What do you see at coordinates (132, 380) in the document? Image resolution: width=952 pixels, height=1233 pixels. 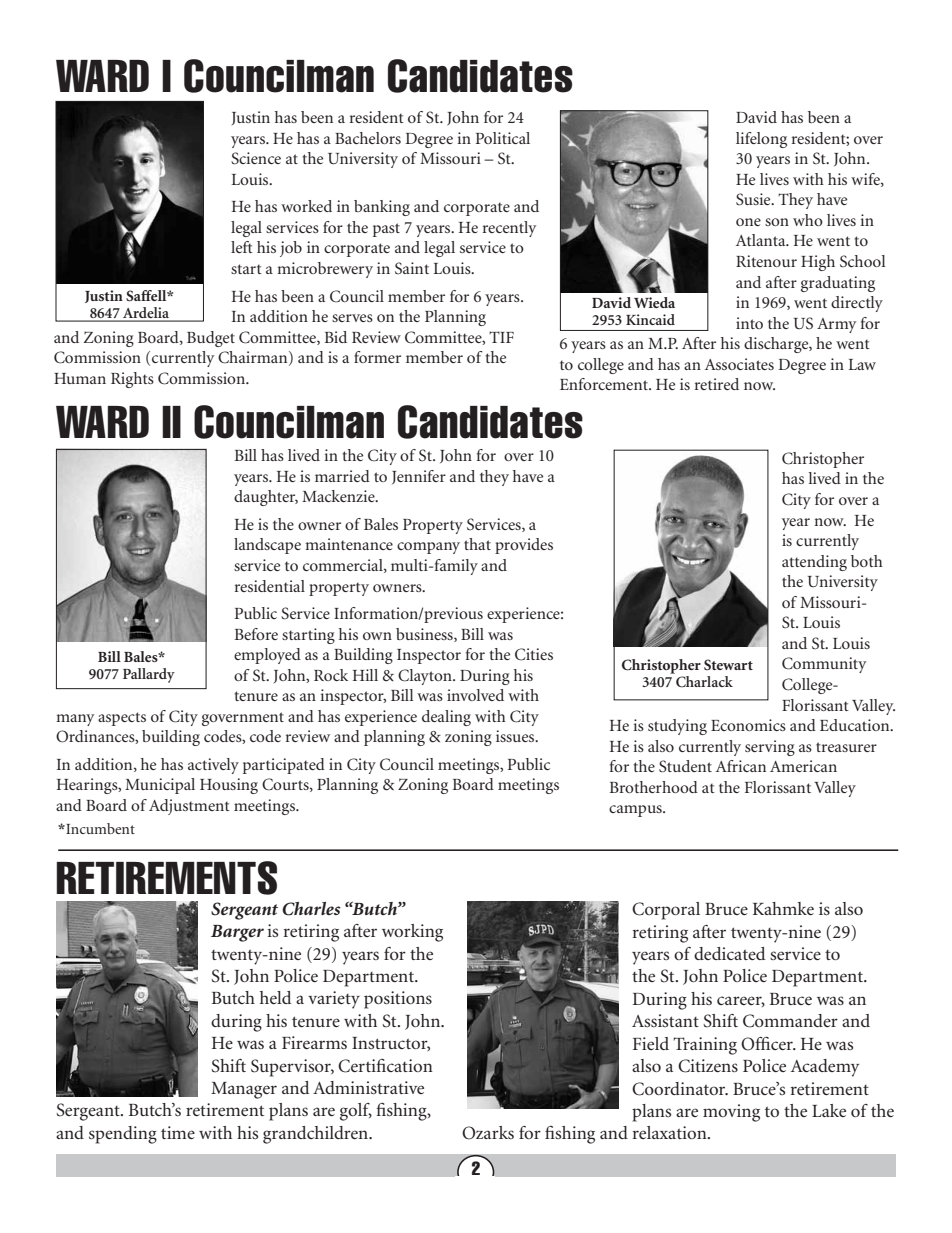 I see `Rights` at bounding box center [132, 380].
